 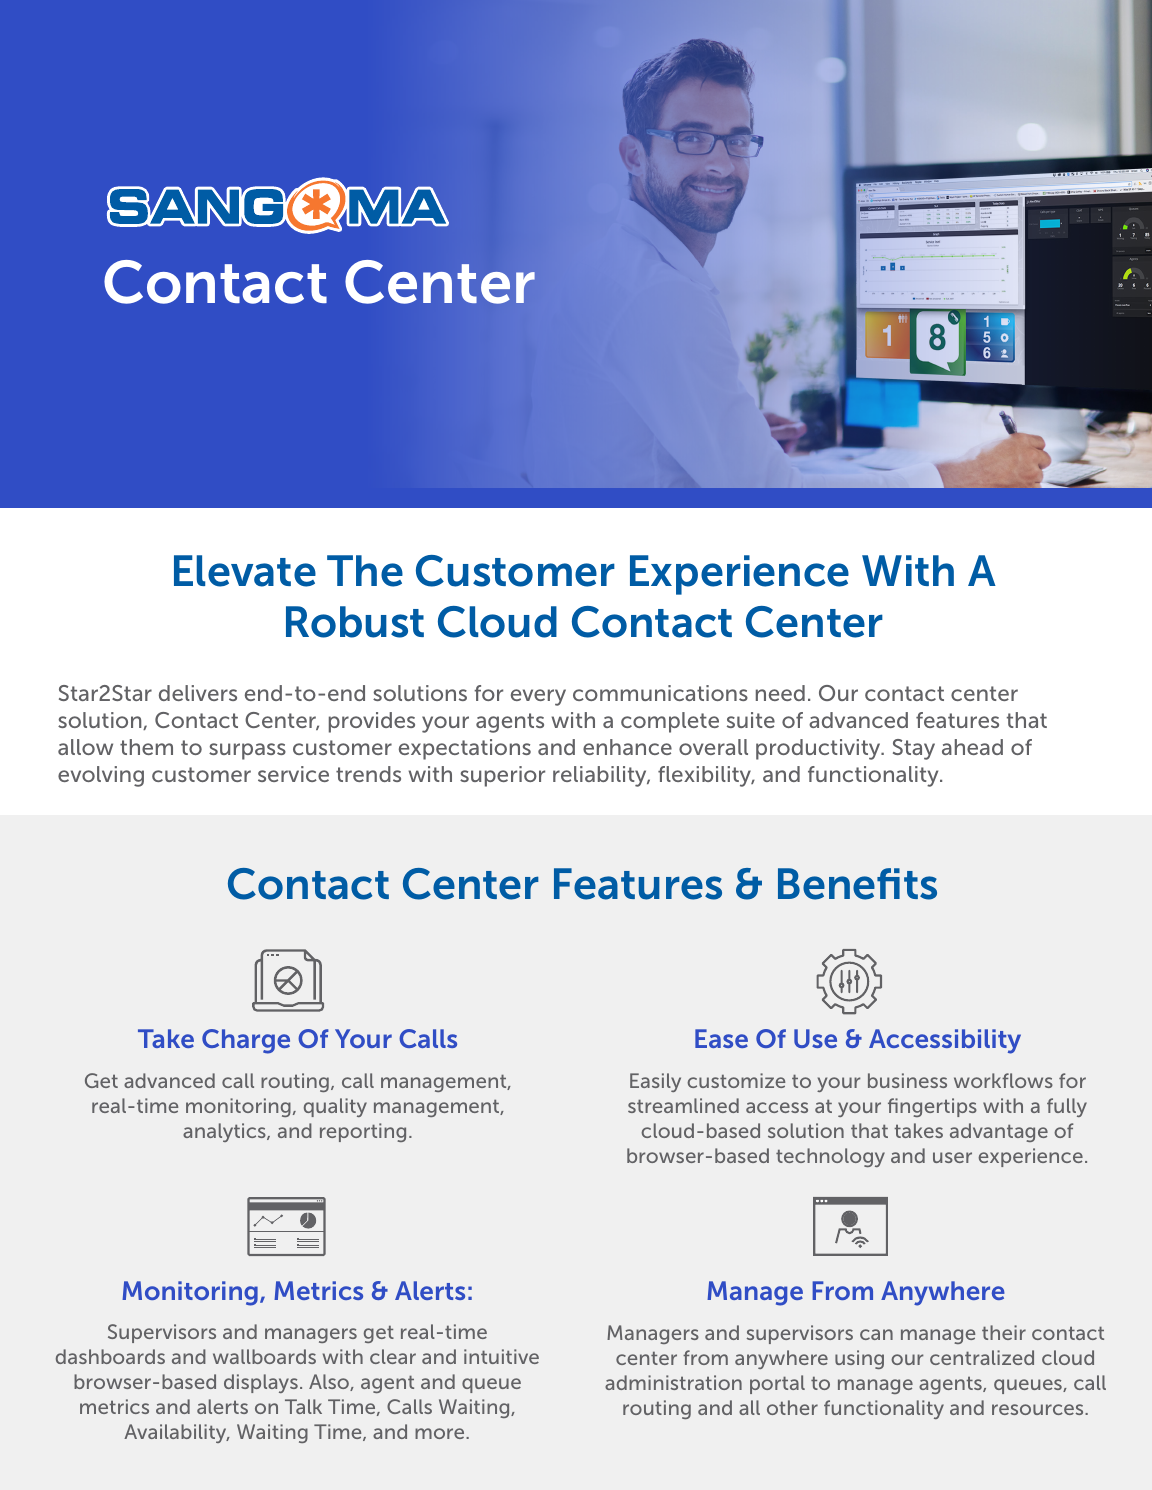 I want to click on Stay, so click(x=914, y=749).
